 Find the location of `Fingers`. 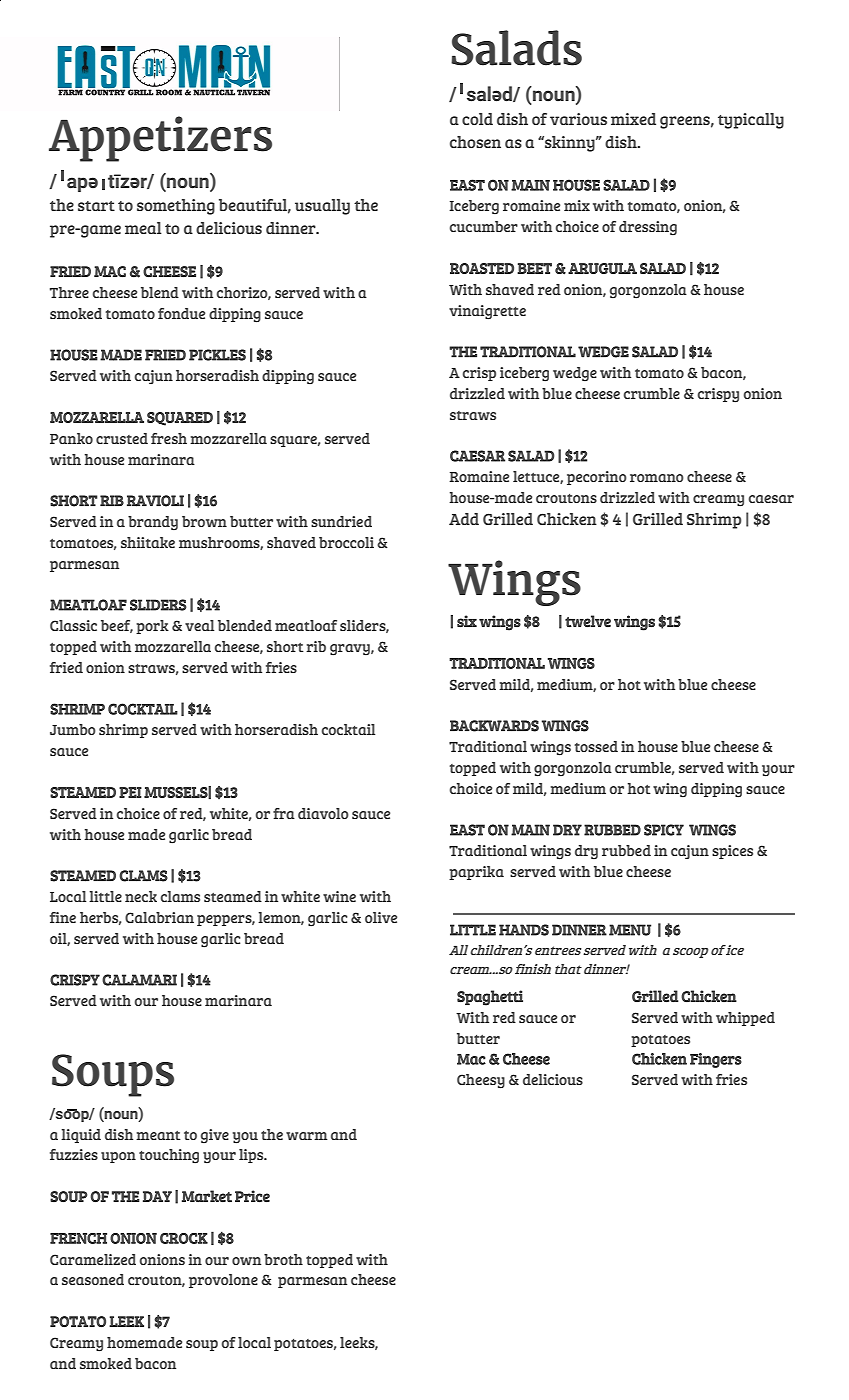

Fingers is located at coordinates (716, 1060).
